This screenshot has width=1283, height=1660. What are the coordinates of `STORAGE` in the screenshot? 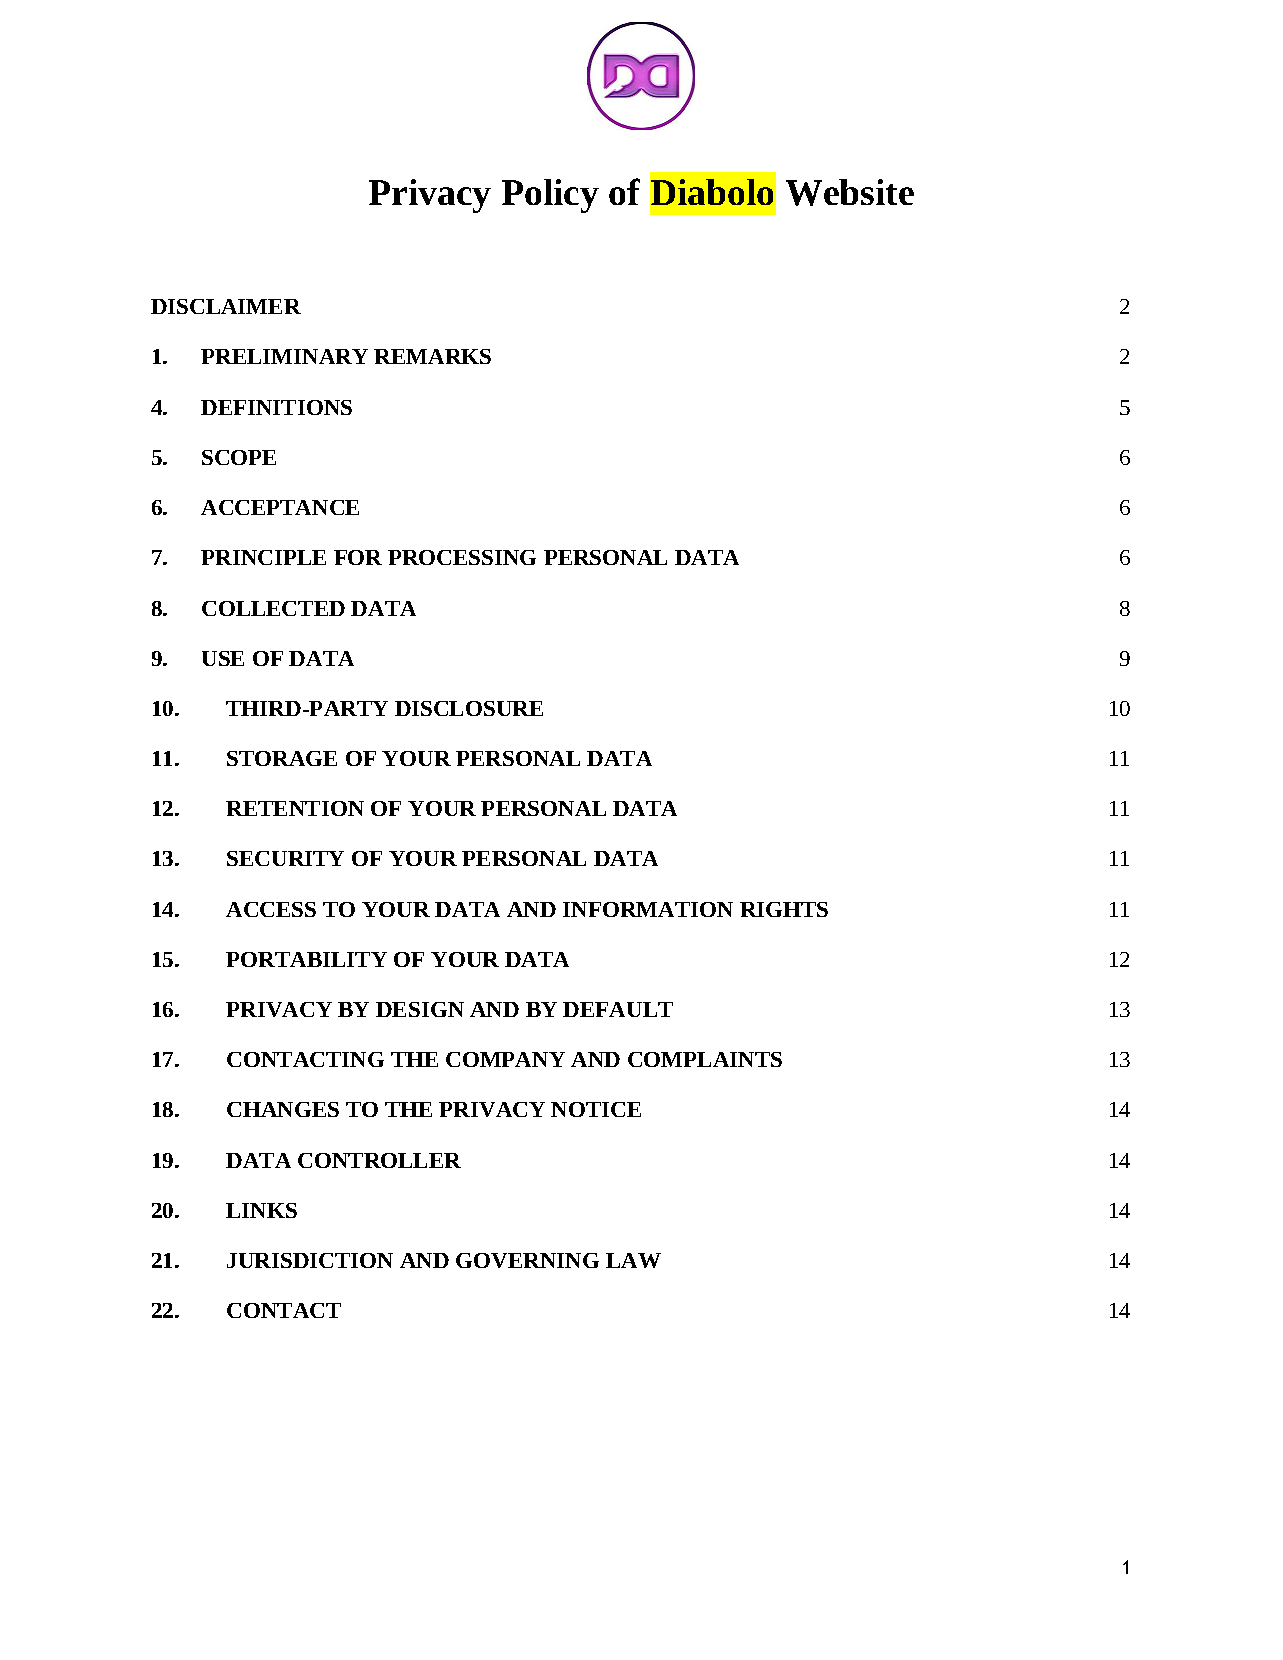 It's located at (282, 758).
